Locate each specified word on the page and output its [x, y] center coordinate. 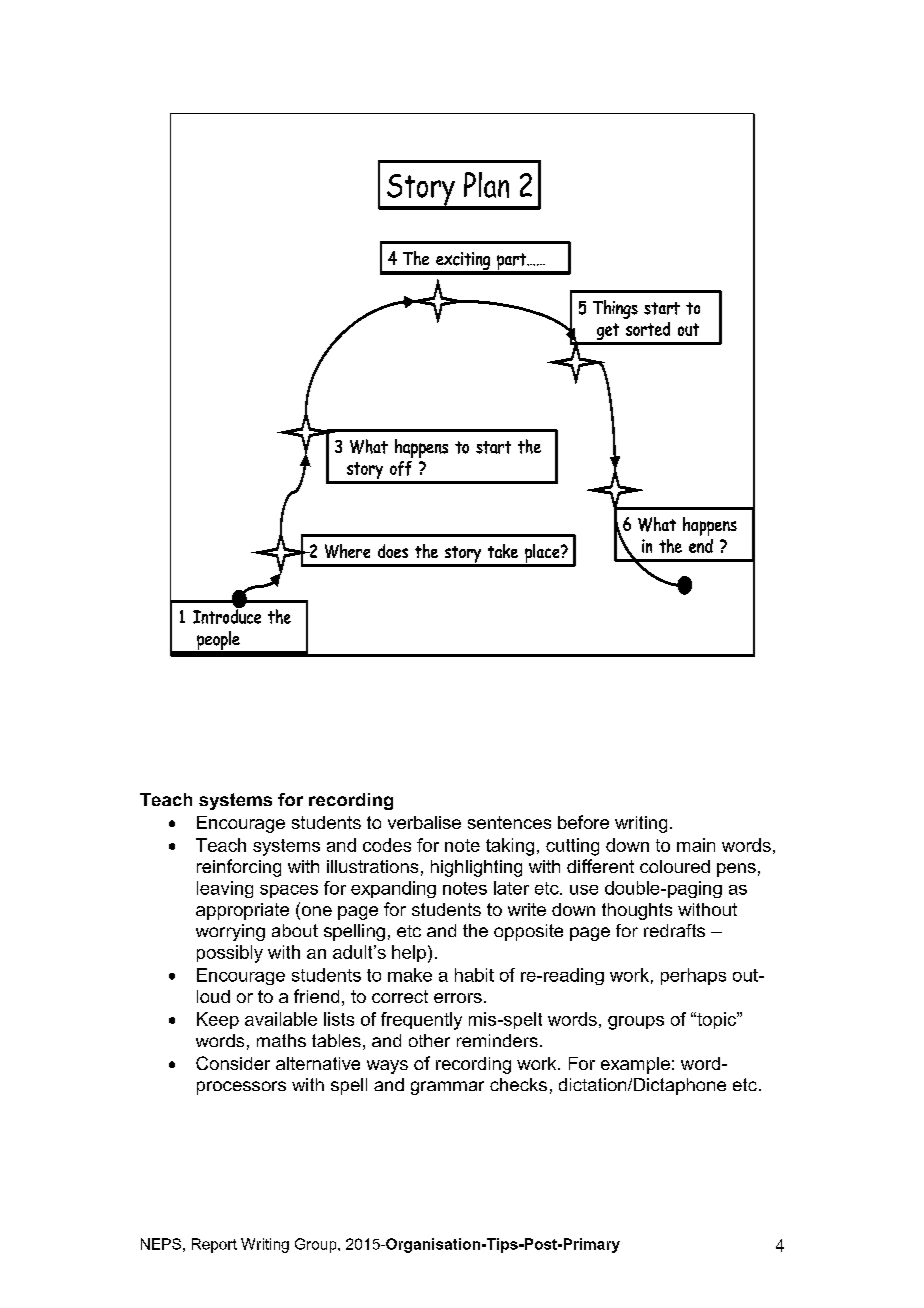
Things [615, 309]
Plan [486, 185]
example [635, 1065]
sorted [648, 329]
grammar [447, 1088]
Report [214, 1245]
